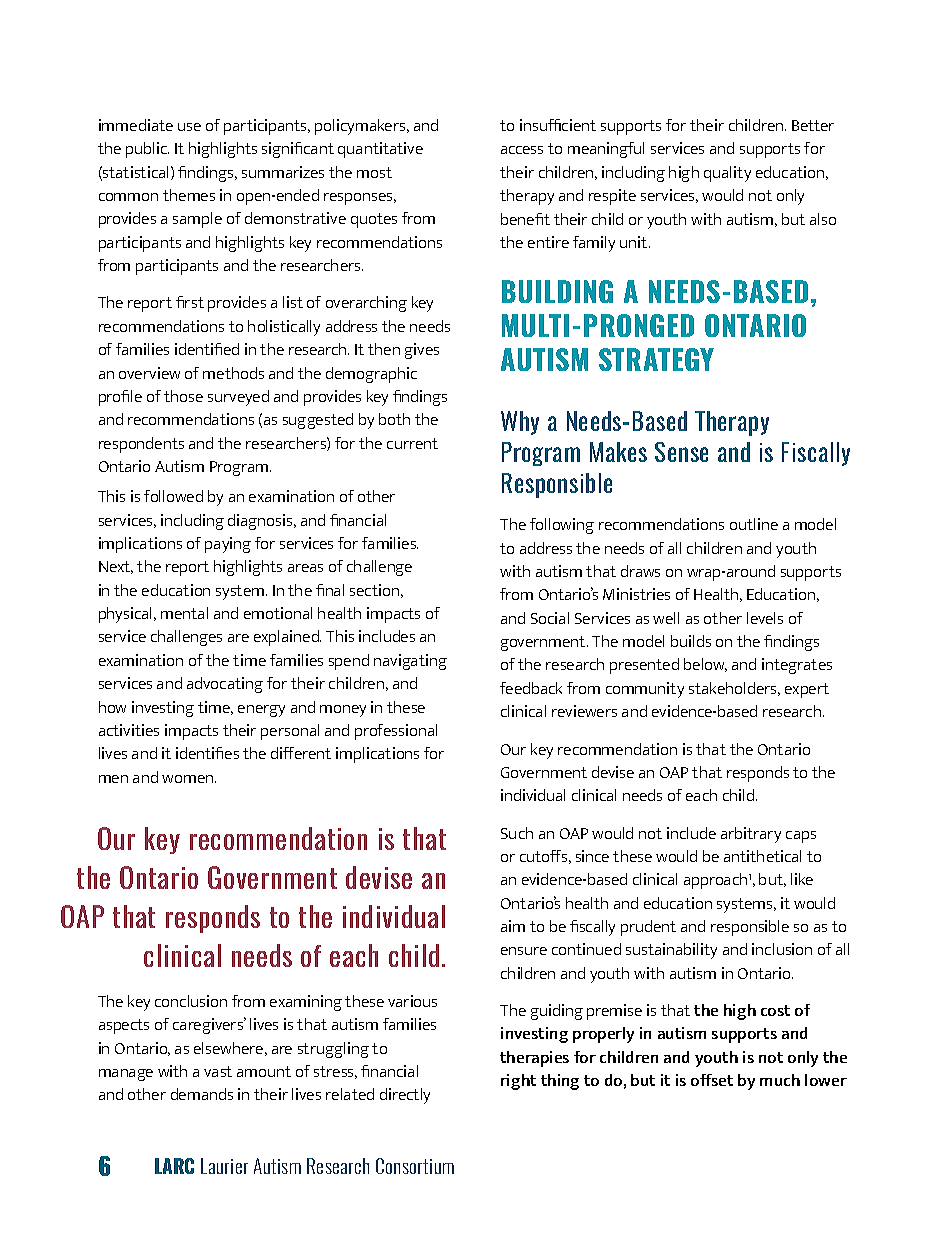 The image size is (952, 1233). Describe the element at coordinates (189, 779) in the image. I see `women` at that location.
